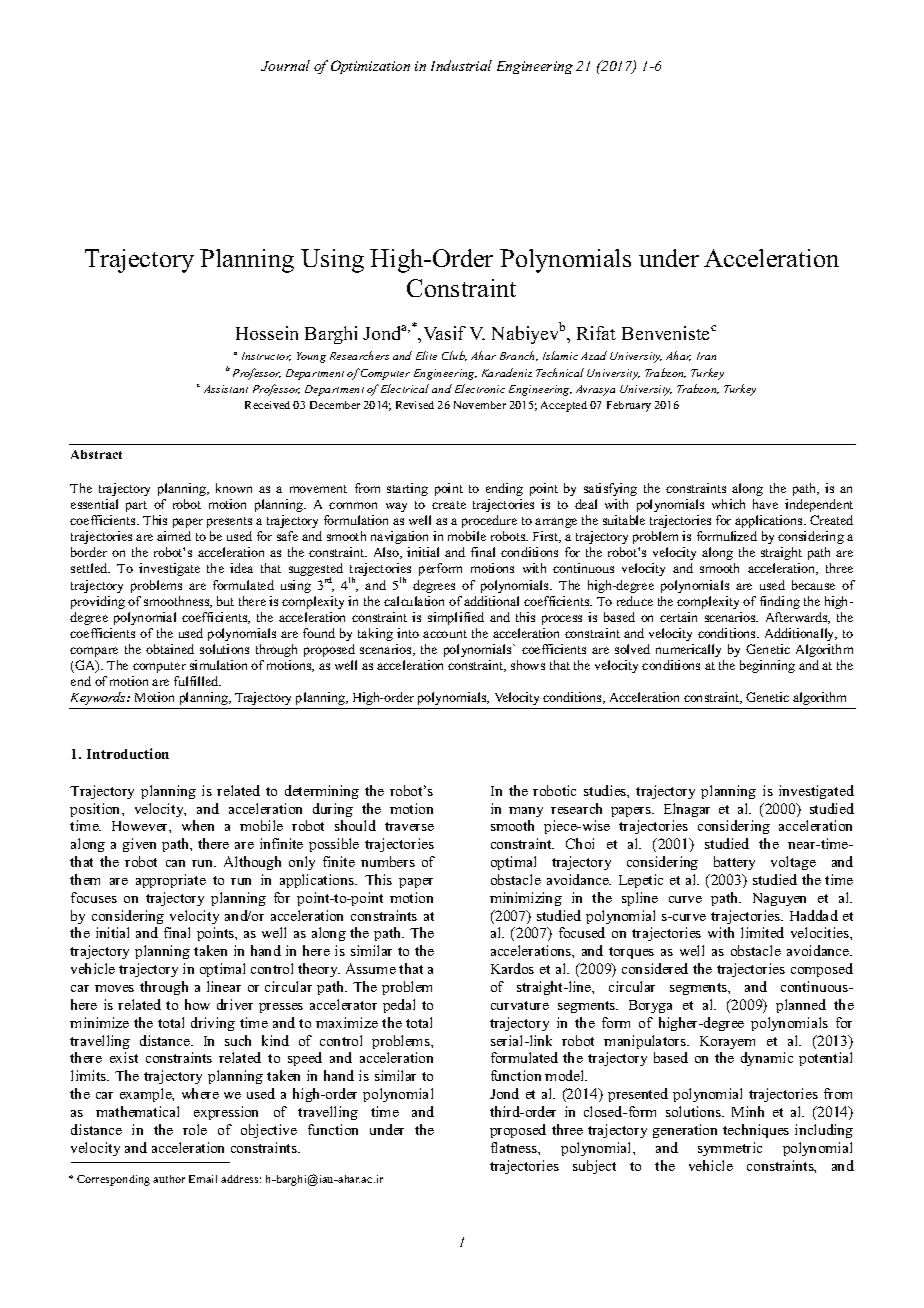 Image resolution: width=924 pixels, height=1308 pixels. I want to click on role, so click(195, 1129).
